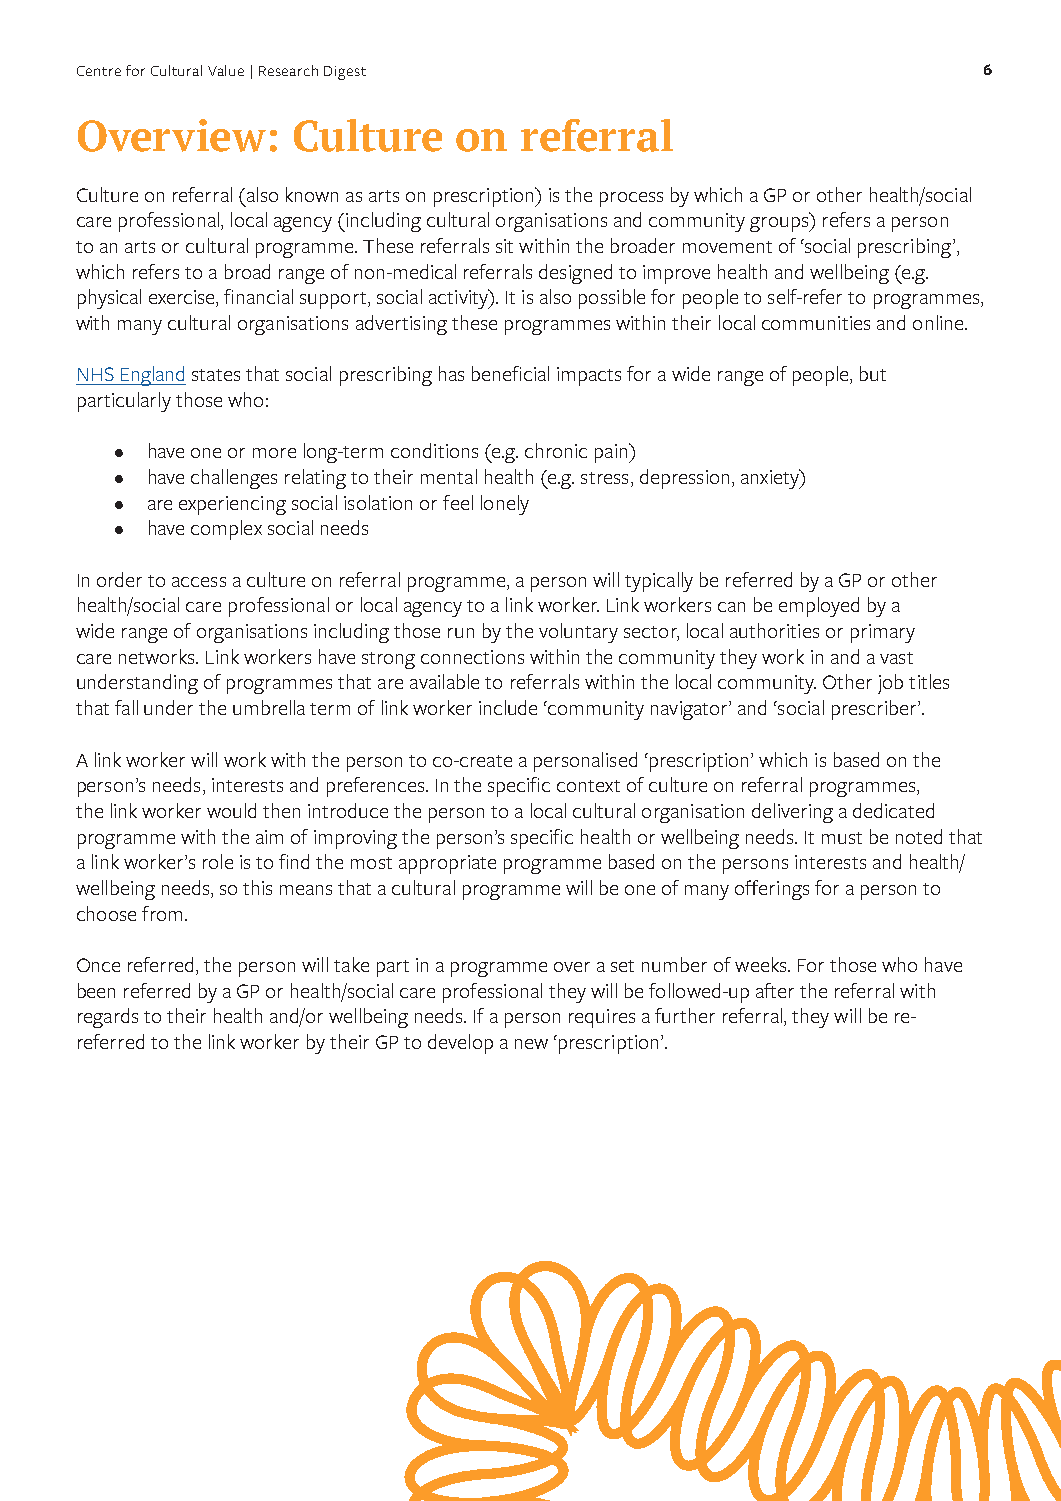 The height and width of the image is (1501, 1061). Describe the element at coordinates (226, 70) in the image. I see `Value` at that location.
